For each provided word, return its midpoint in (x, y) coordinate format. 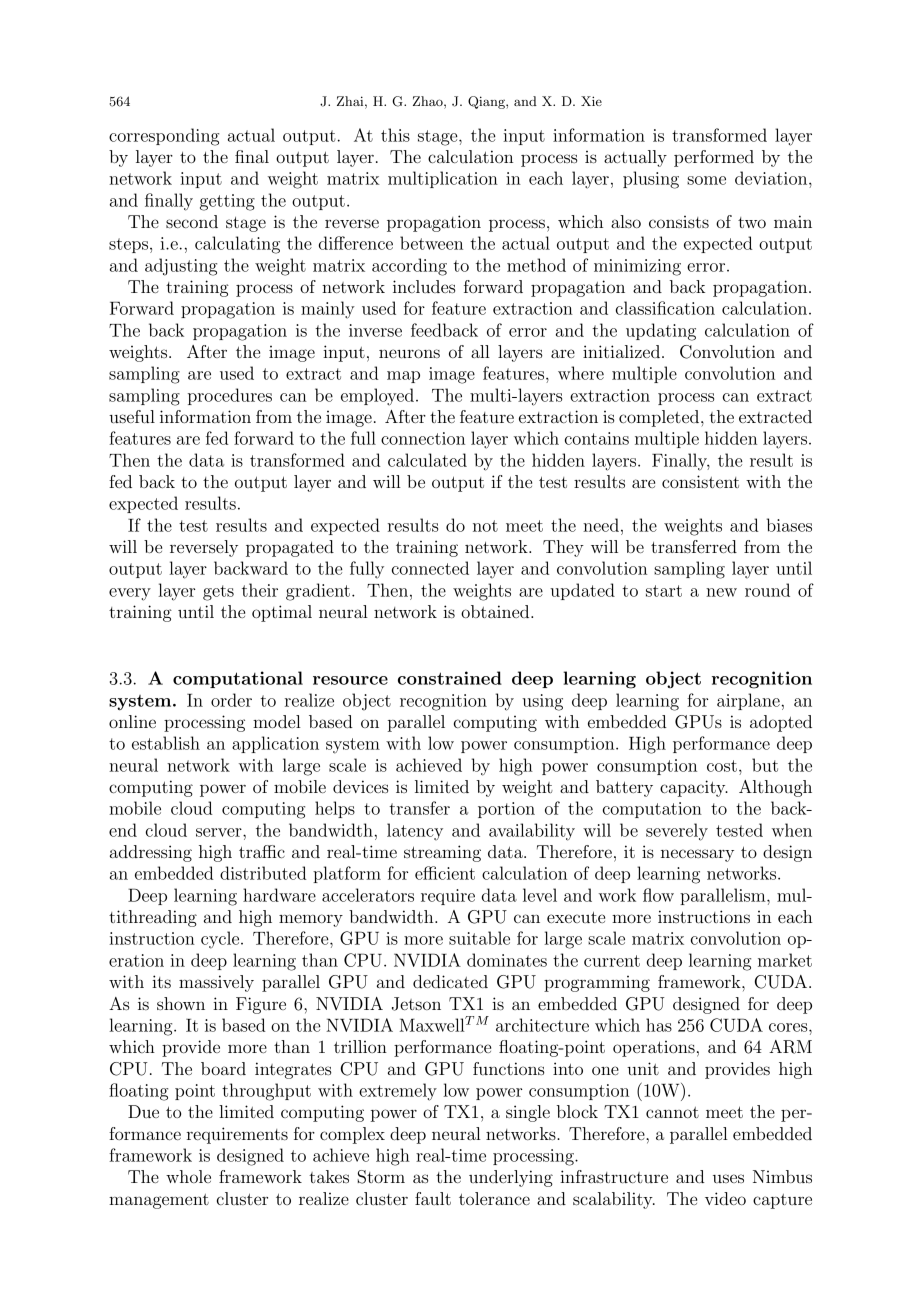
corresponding (164, 137)
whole (188, 1176)
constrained (450, 678)
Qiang (487, 102)
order (231, 700)
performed (714, 158)
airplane (748, 701)
